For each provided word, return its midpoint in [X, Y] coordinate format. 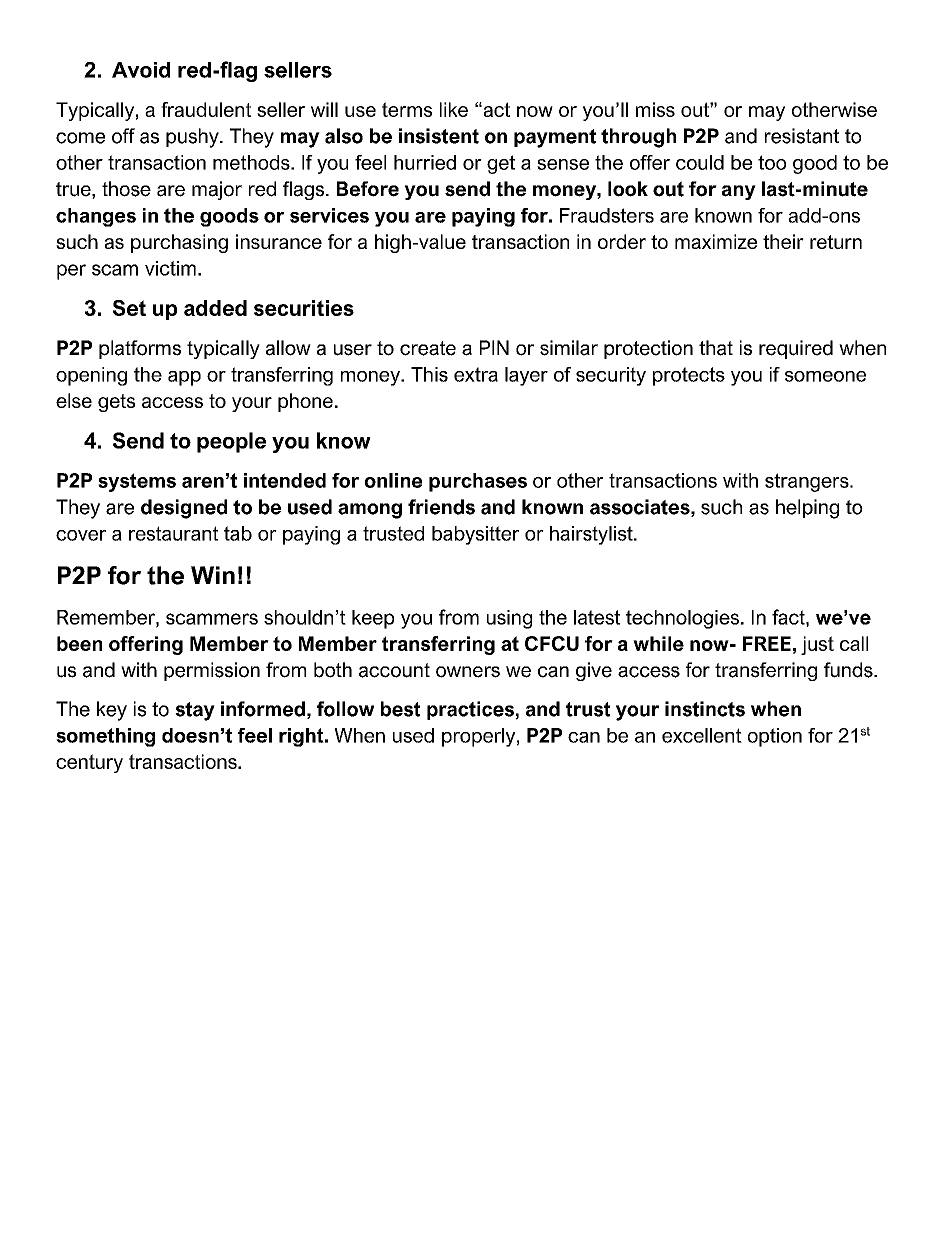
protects [689, 376]
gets [116, 403]
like [454, 109]
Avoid [141, 70]
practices [471, 710]
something [105, 737]
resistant [802, 136]
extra [476, 374]
